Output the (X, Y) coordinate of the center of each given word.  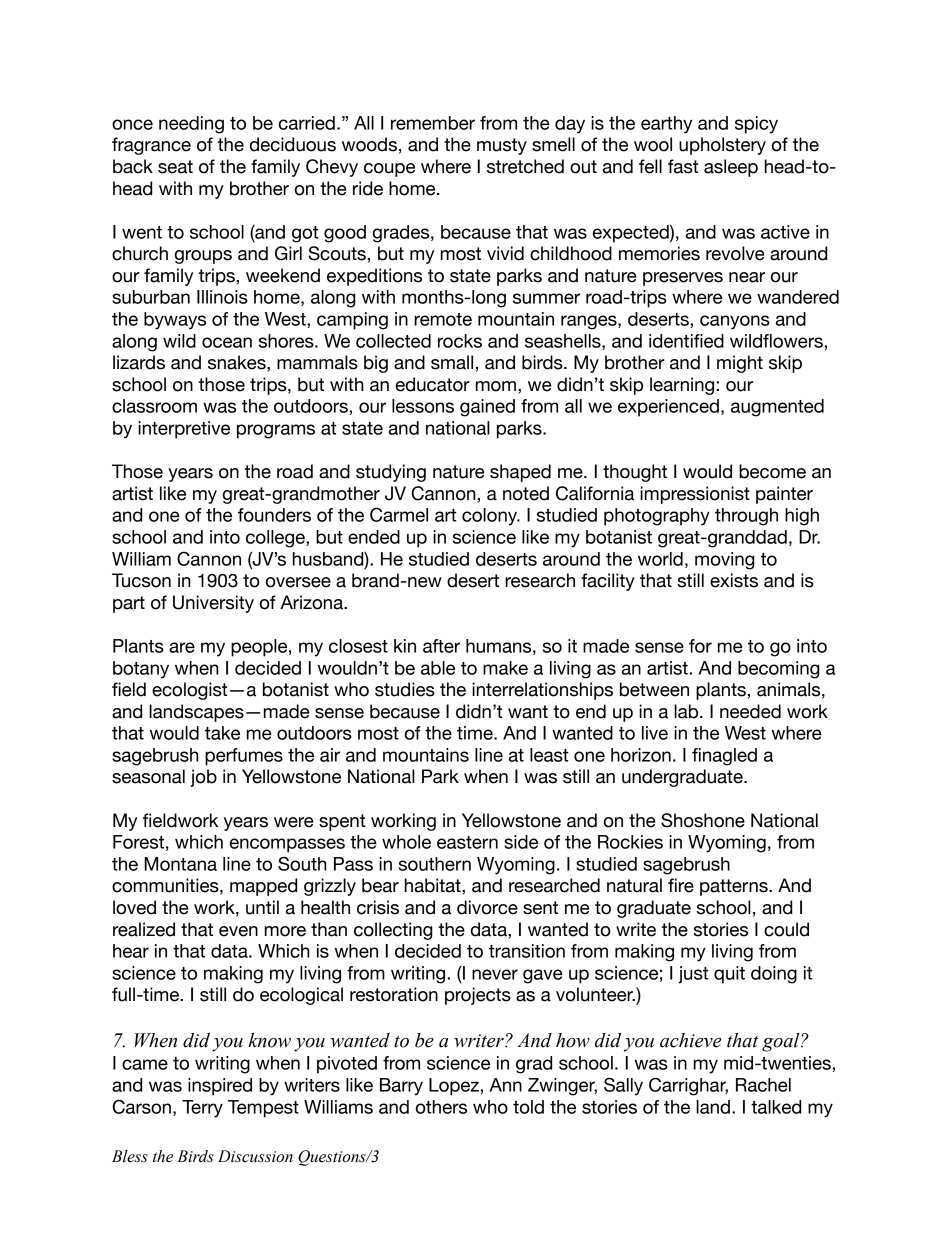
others (441, 1107)
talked (776, 1107)
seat (175, 167)
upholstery (722, 146)
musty (502, 146)
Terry (202, 1109)
